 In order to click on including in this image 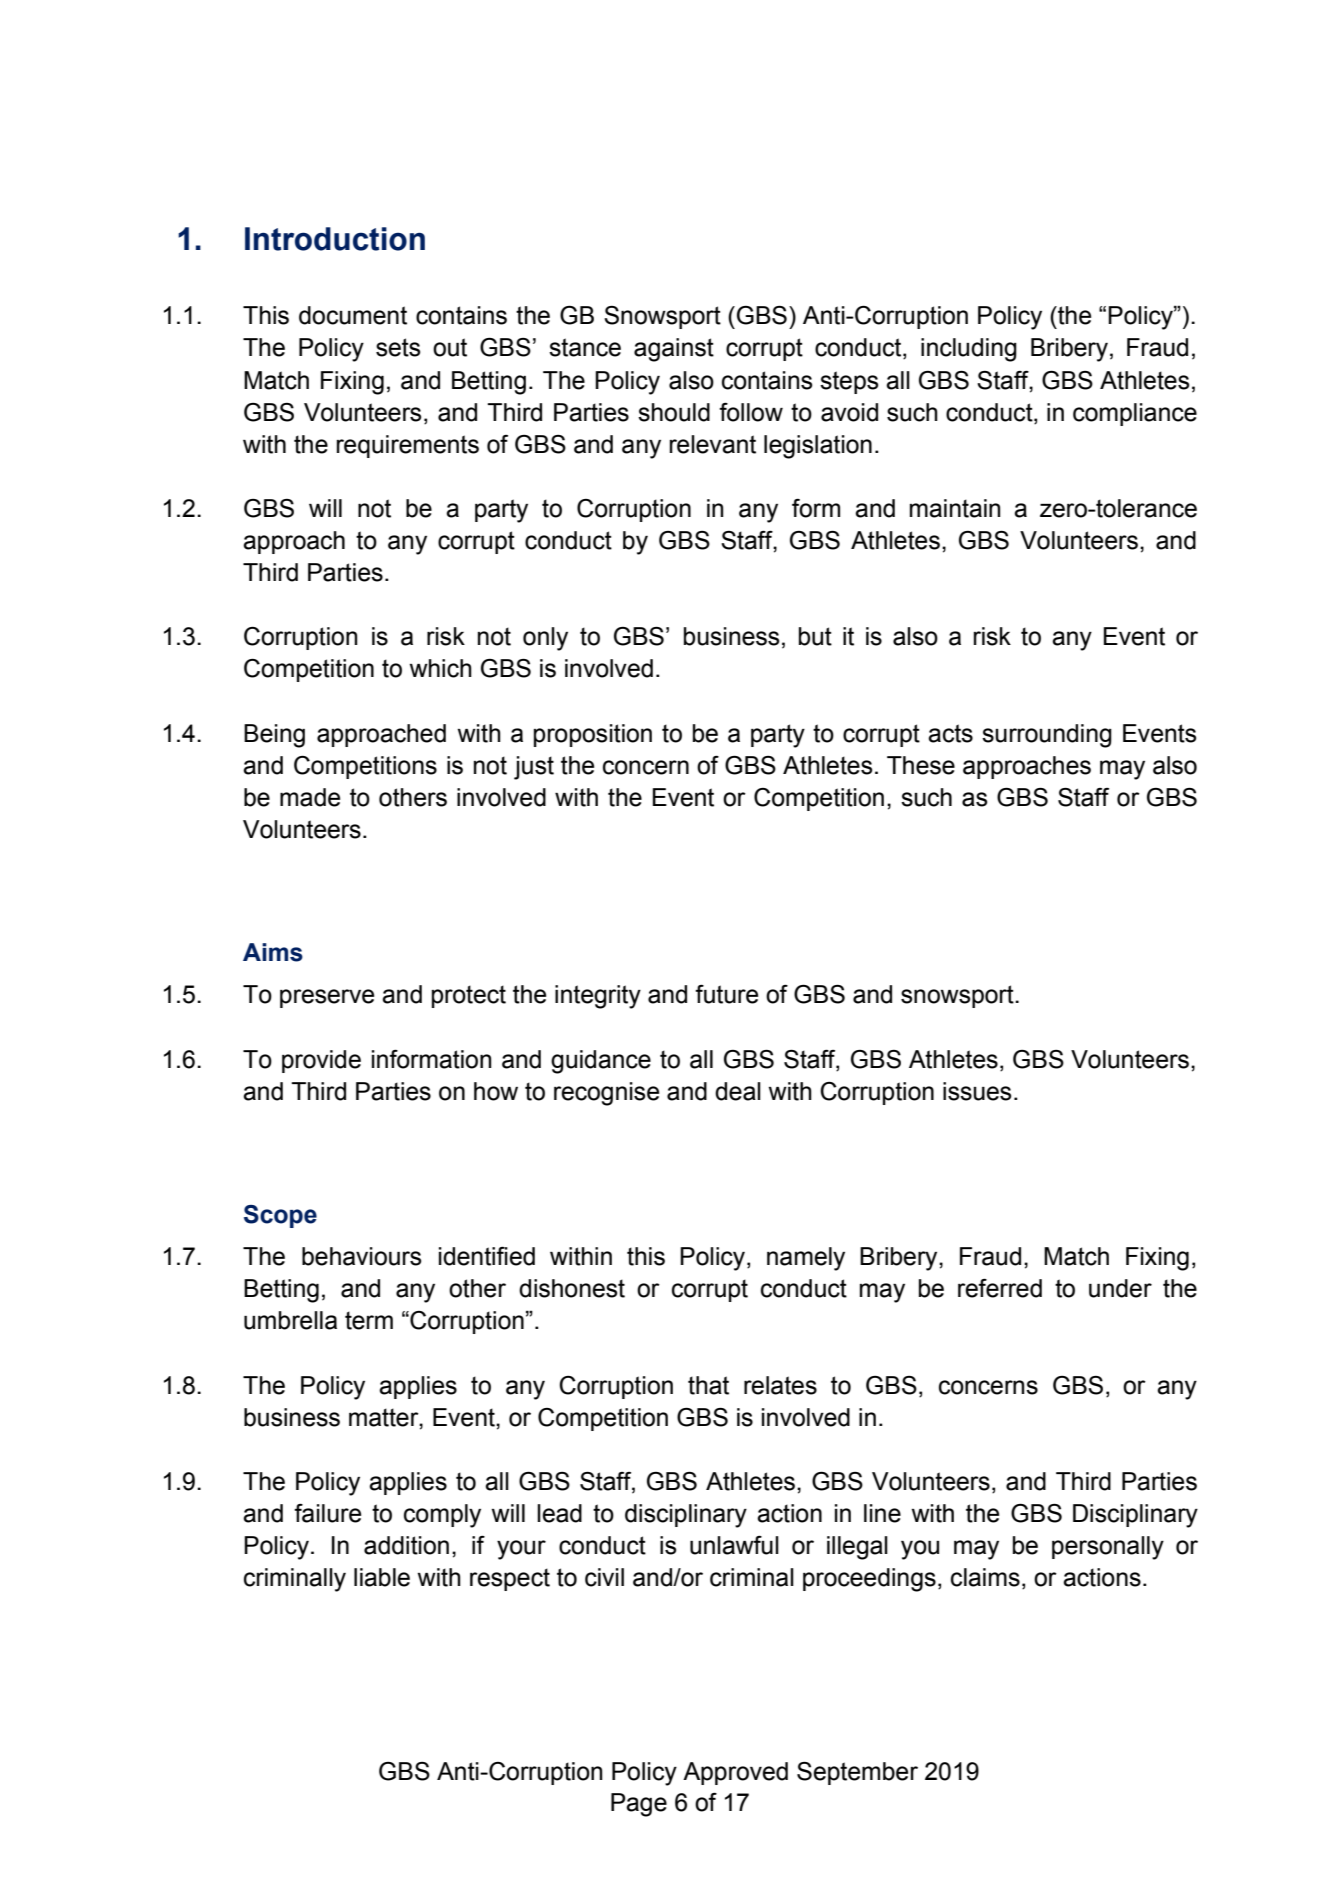, I will do `click(969, 350)`.
